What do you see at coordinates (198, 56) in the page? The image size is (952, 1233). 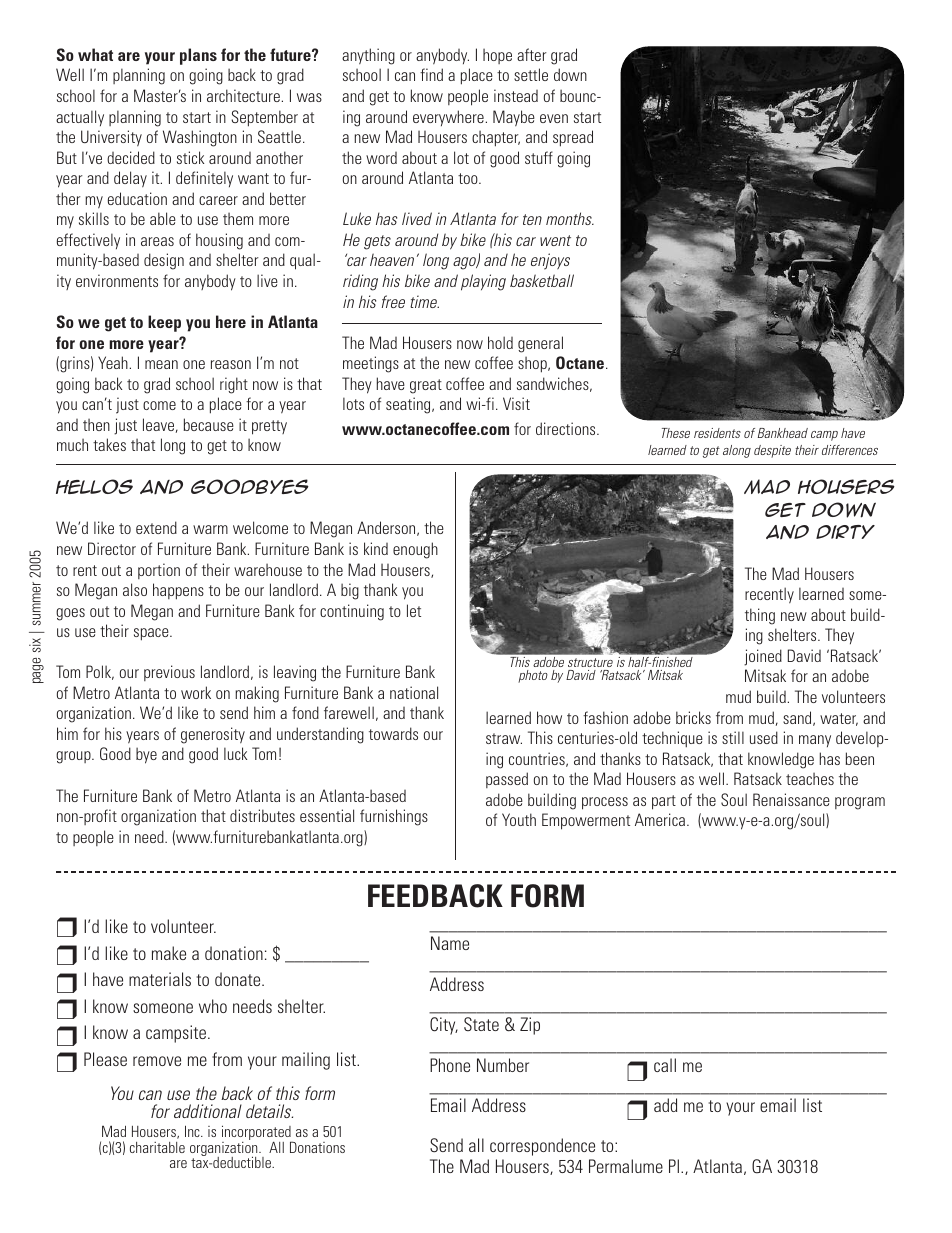 I see `plans` at bounding box center [198, 56].
